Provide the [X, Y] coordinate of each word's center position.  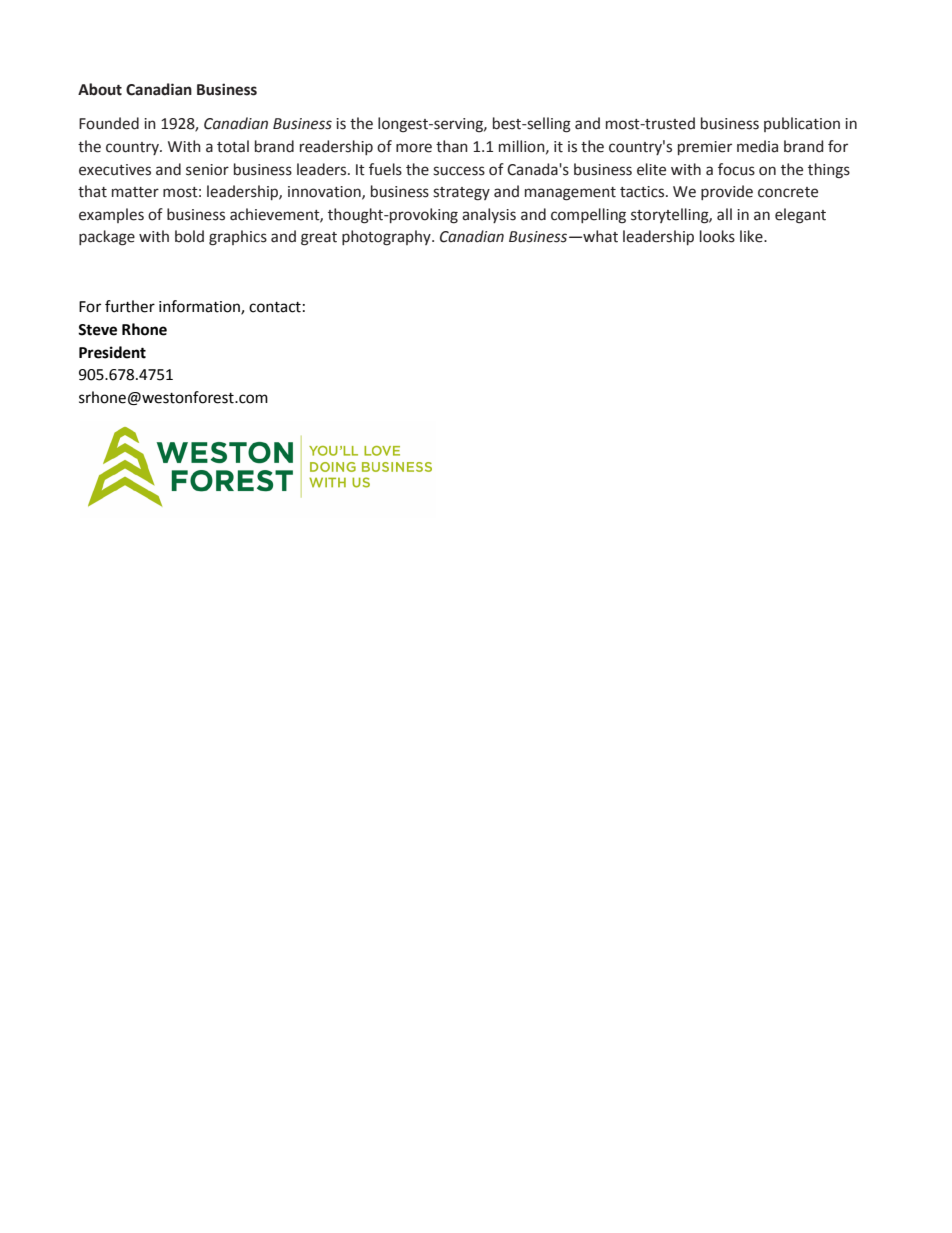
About [100, 89]
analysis [489, 215]
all [724, 214]
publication [802, 124]
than [452, 146]
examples [111, 215]
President [112, 352]
